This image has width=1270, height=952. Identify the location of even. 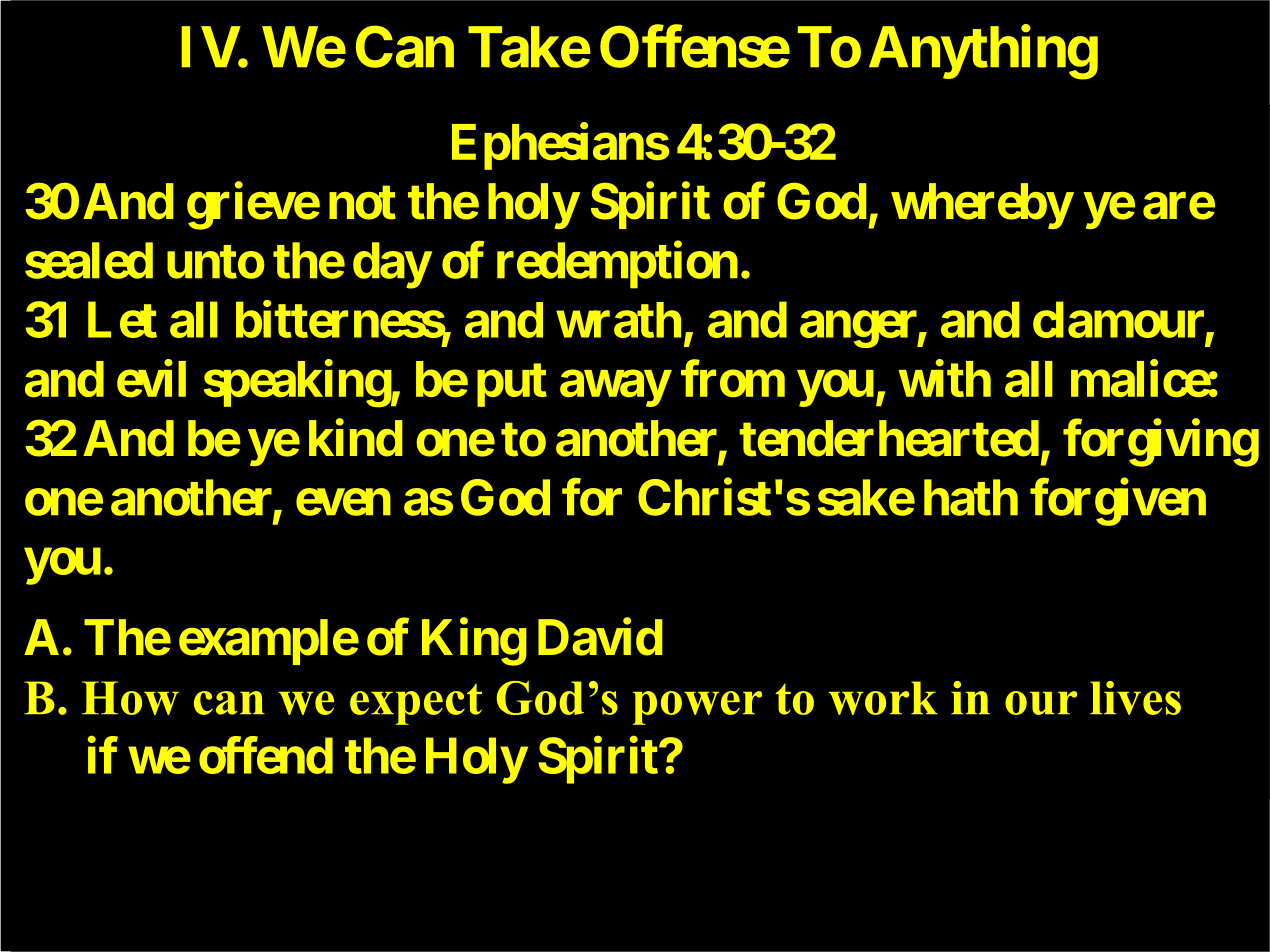
(343, 502).
